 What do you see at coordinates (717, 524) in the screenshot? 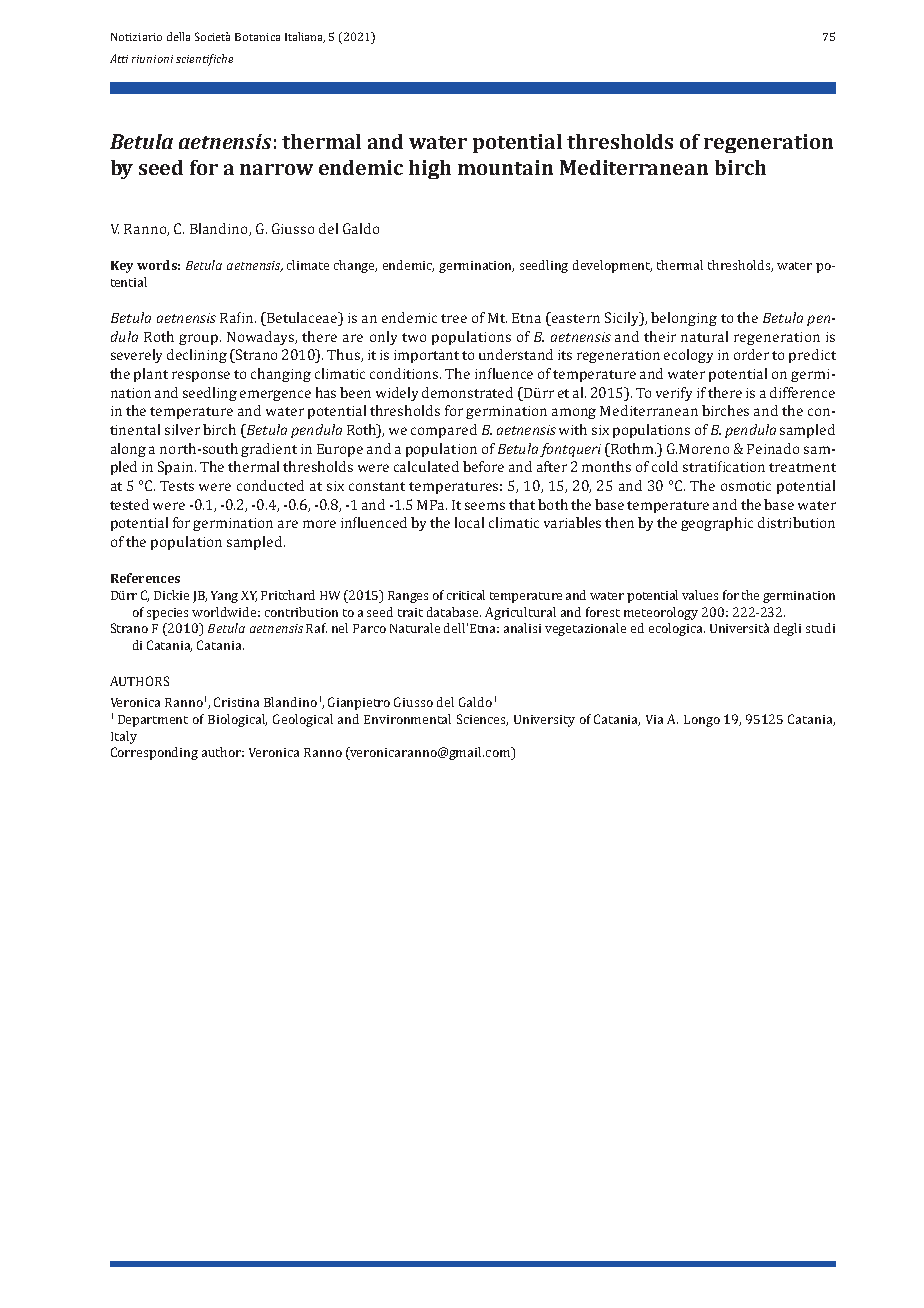
I see `geographic` at bounding box center [717, 524].
